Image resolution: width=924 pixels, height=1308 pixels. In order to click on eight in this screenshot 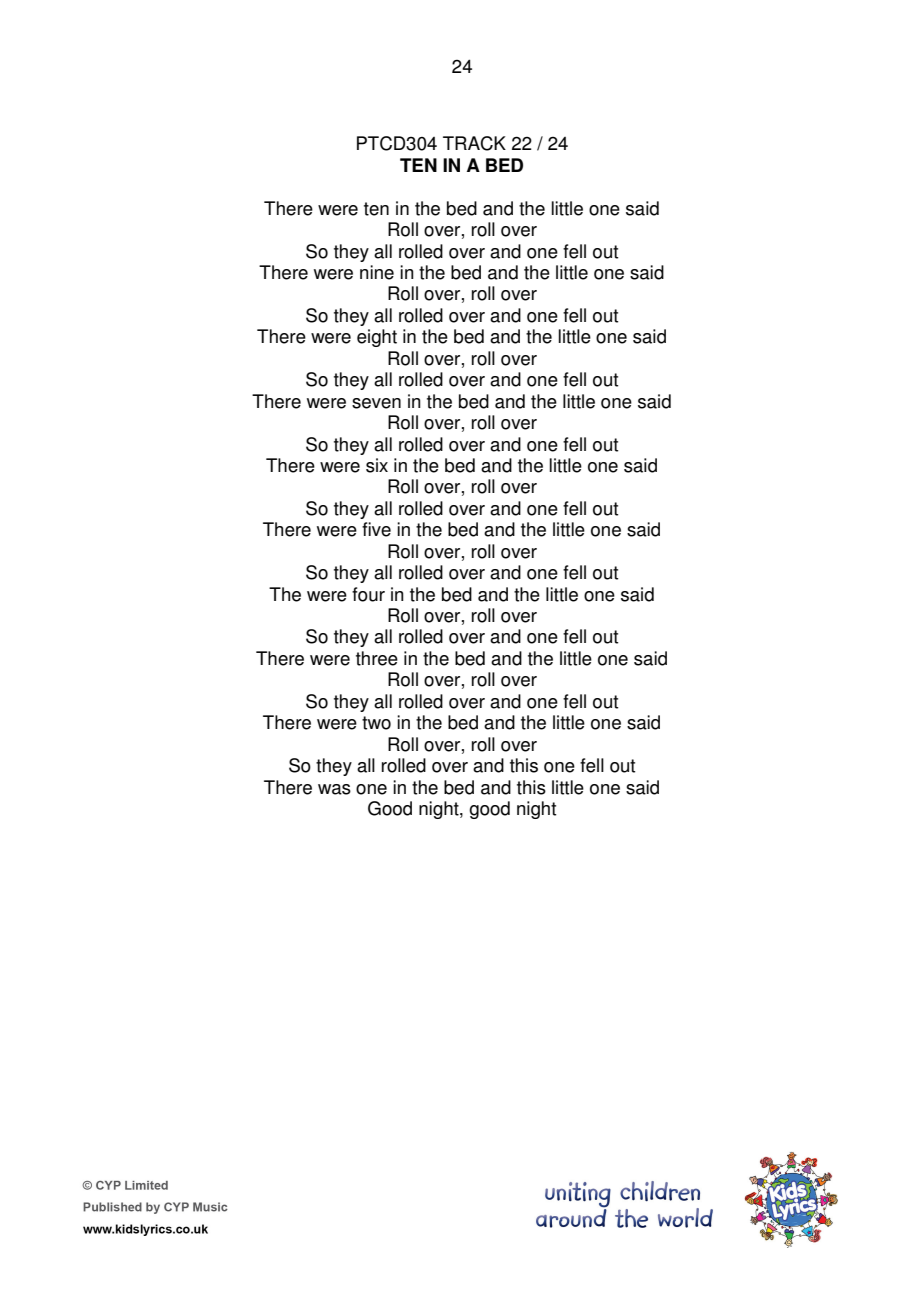, I will do `click(377, 338)`.
